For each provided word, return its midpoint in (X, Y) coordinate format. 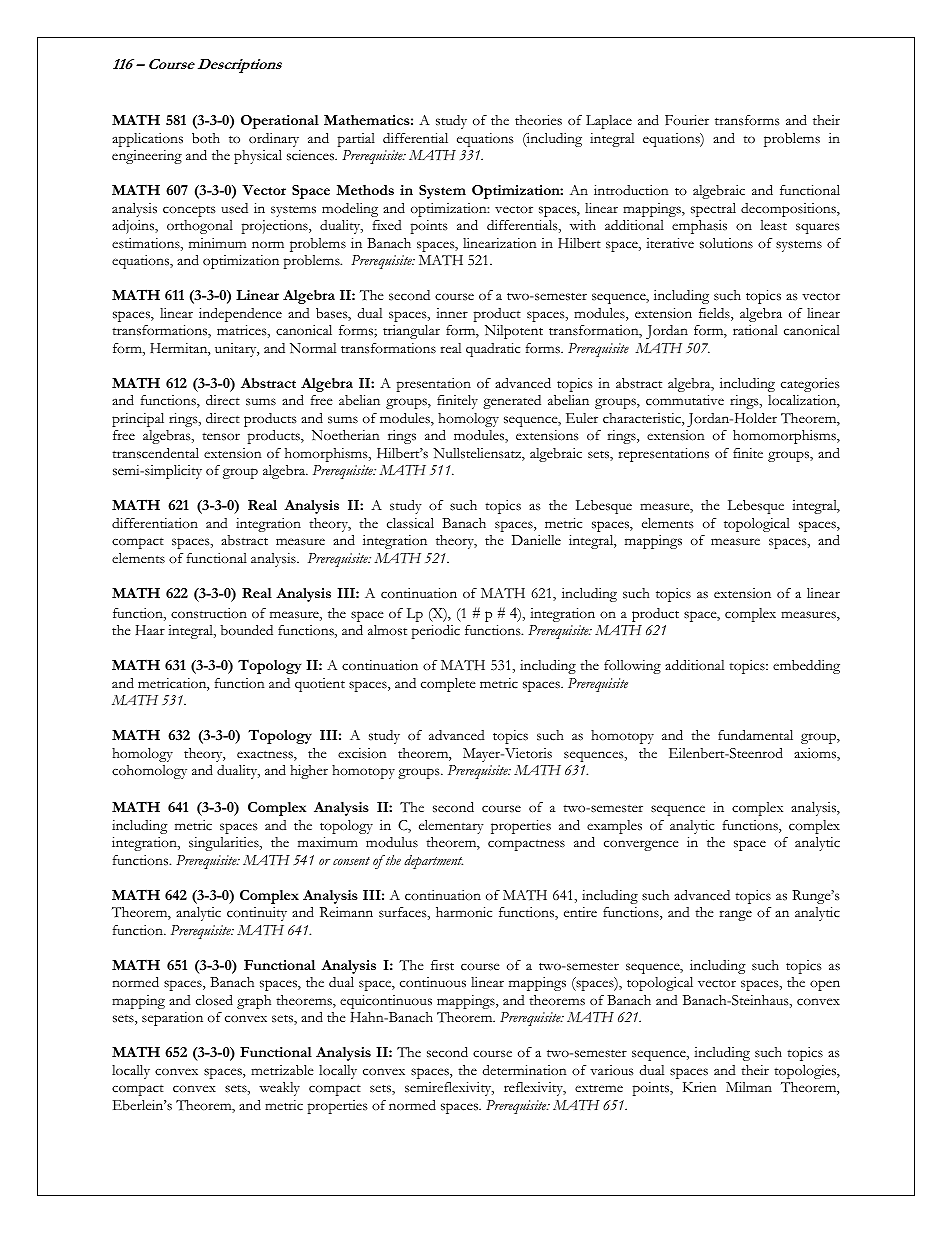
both (206, 138)
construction (209, 613)
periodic (436, 631)
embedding (806, 667)
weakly (279, 1089)
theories (538, 120)
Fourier (687, 120)
